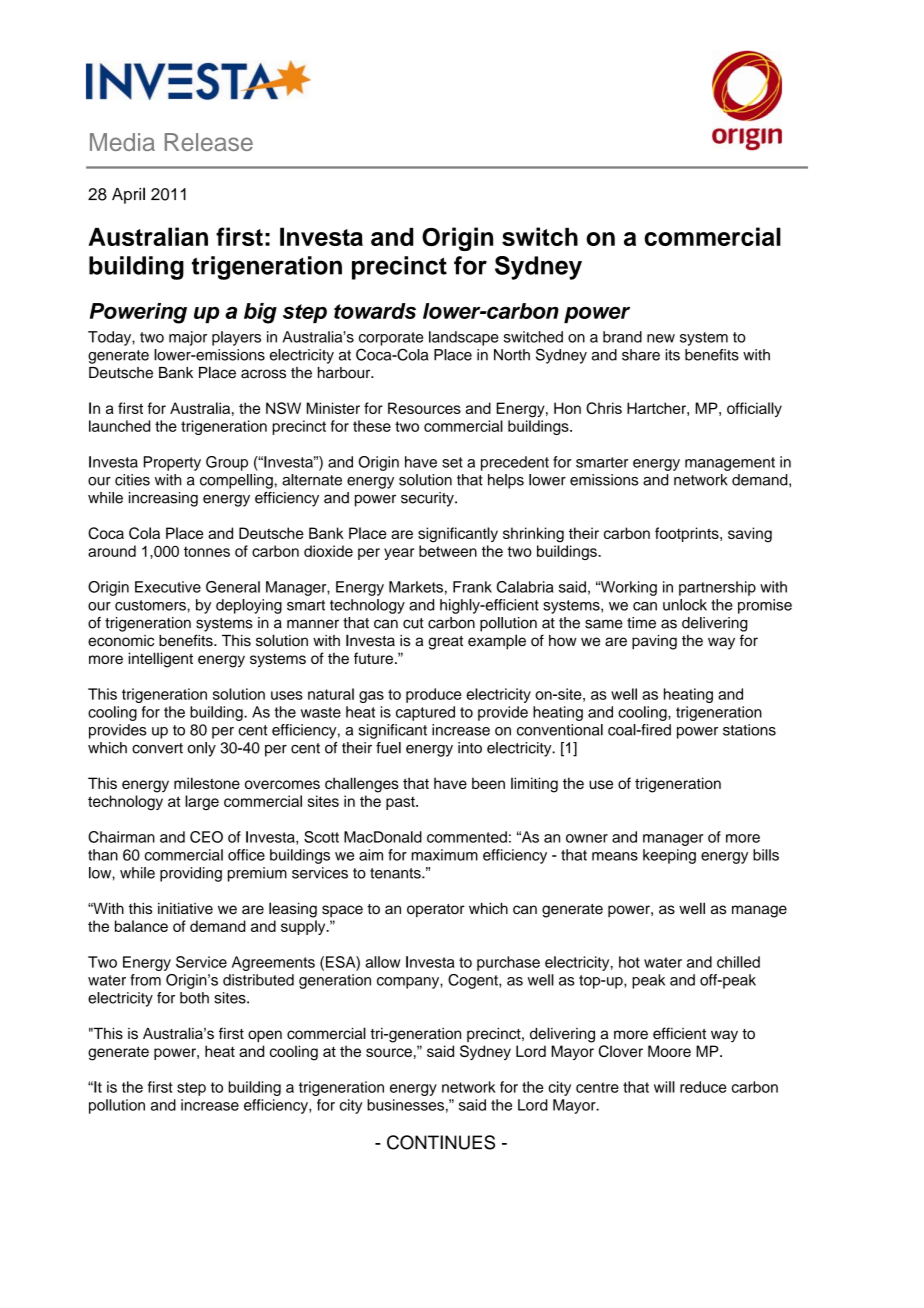 The image size is (924, 1308). I want to click on intelligent, so click(161, 660).
